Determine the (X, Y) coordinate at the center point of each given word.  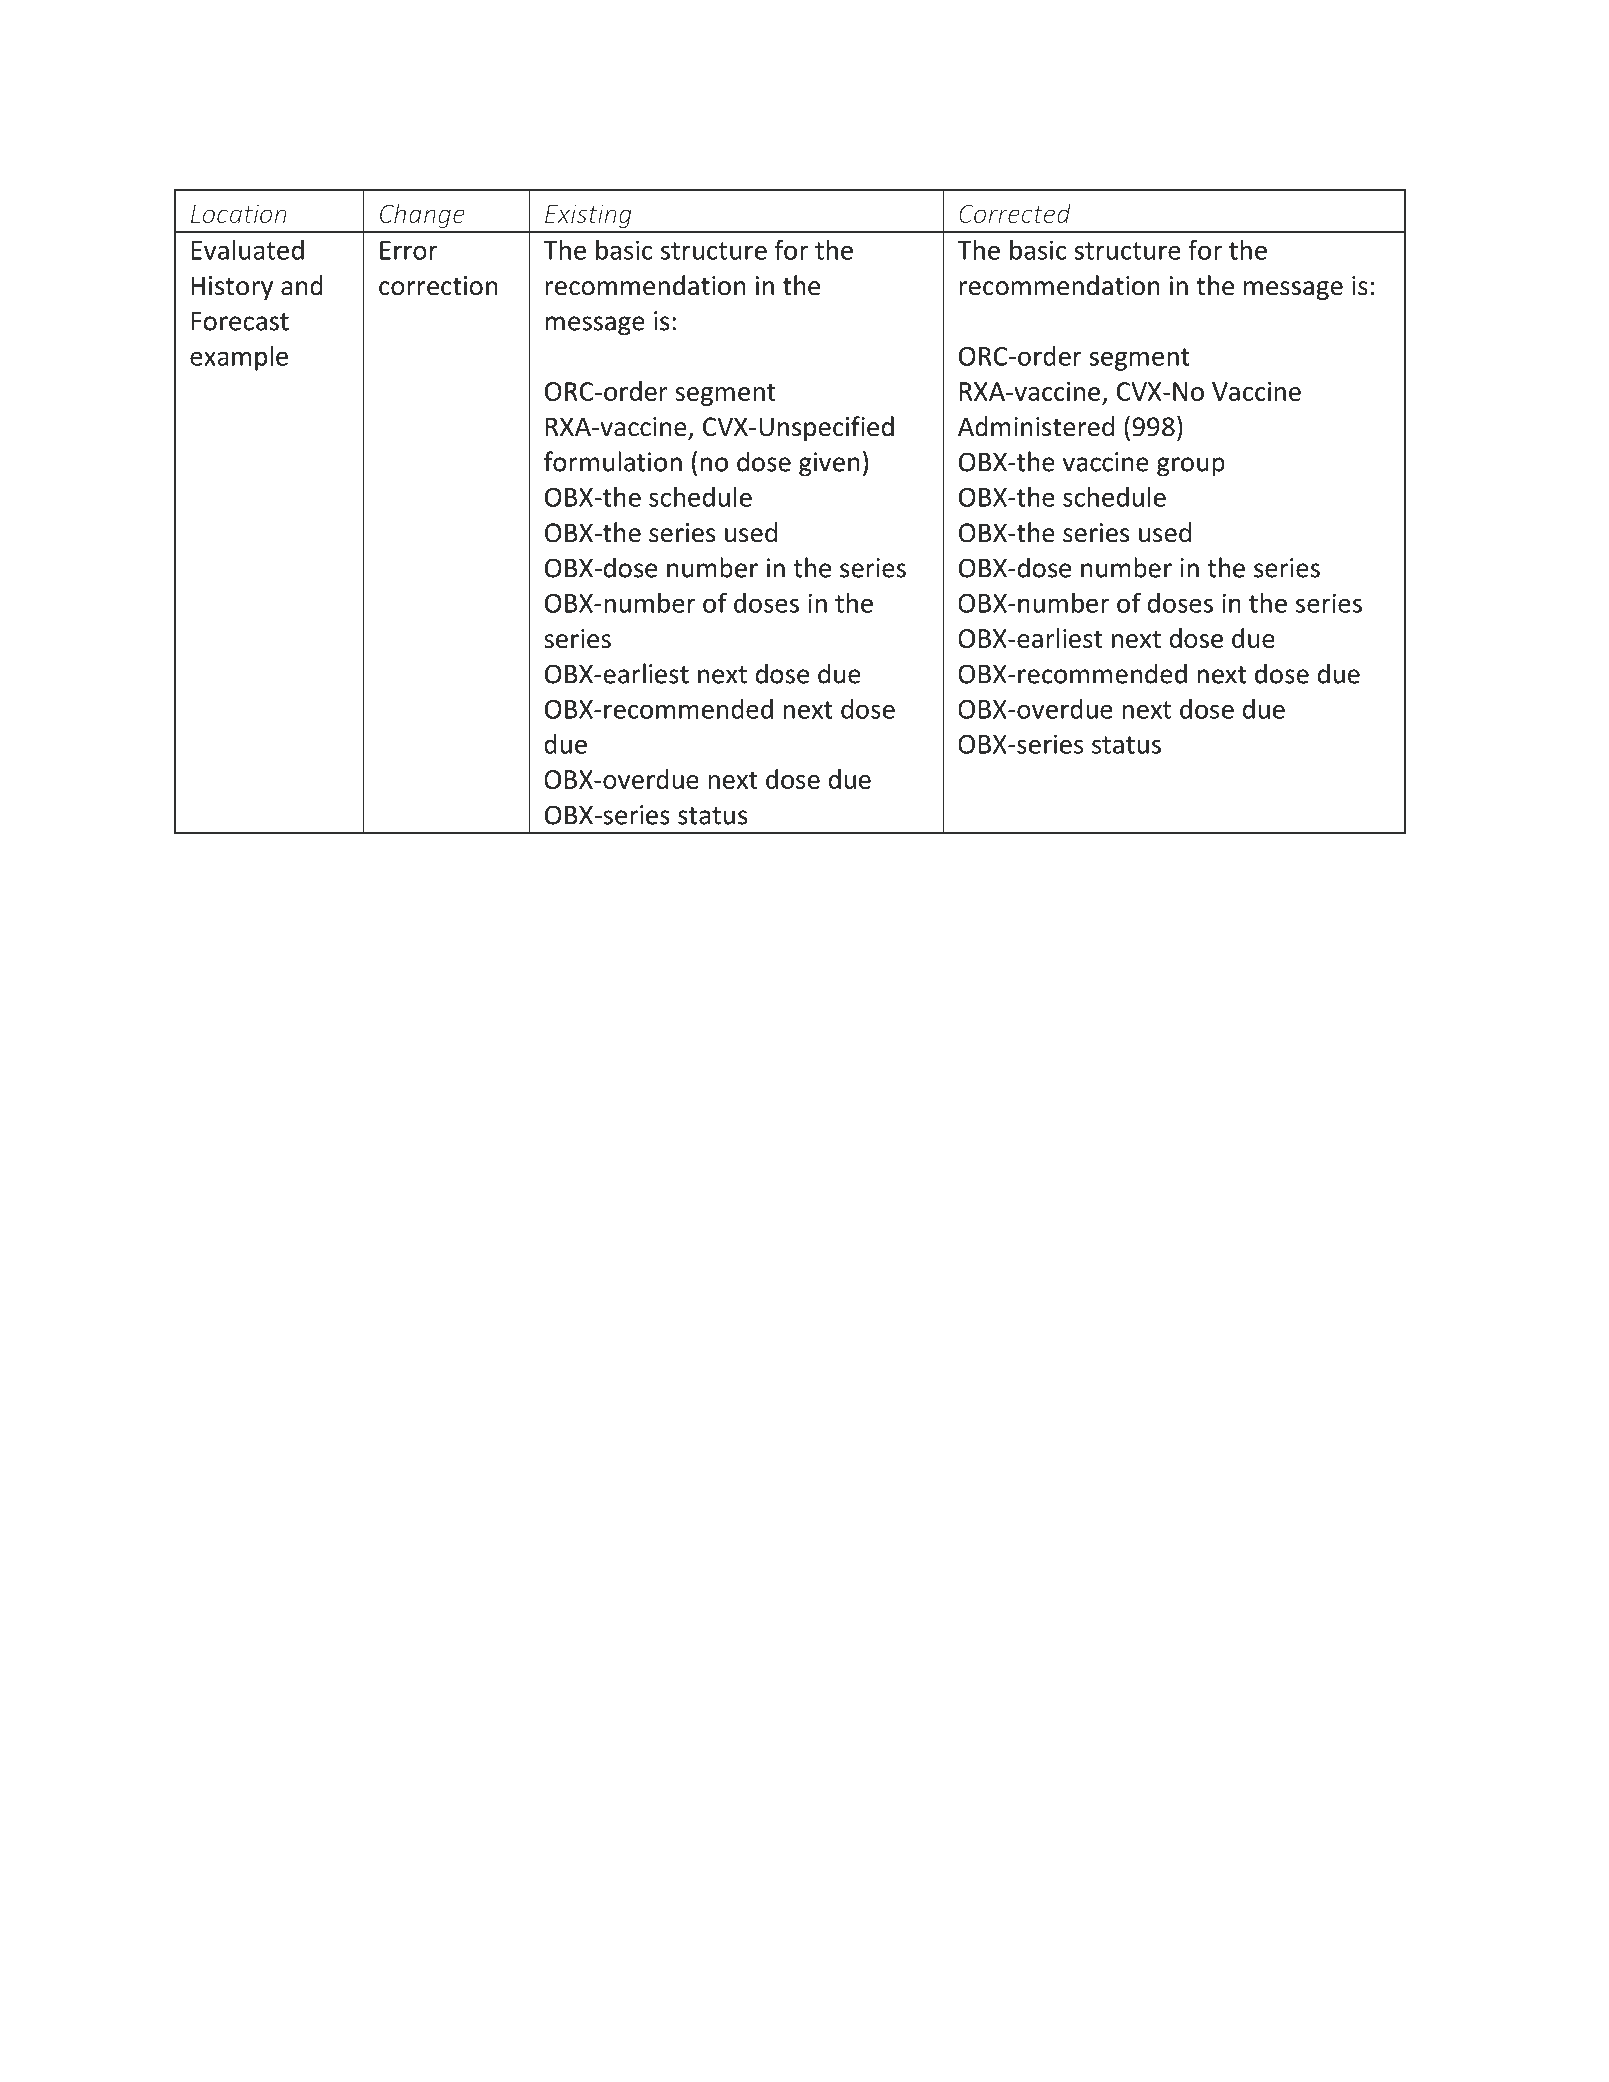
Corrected (1015, 213)
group (1191, 467)
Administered (1036, 426)
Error (409, 250)
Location (239, 213)
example (239, 358)
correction (438, 286)
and (302, 285)
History (232, 288)
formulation (613, 461)
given (829, 464)
